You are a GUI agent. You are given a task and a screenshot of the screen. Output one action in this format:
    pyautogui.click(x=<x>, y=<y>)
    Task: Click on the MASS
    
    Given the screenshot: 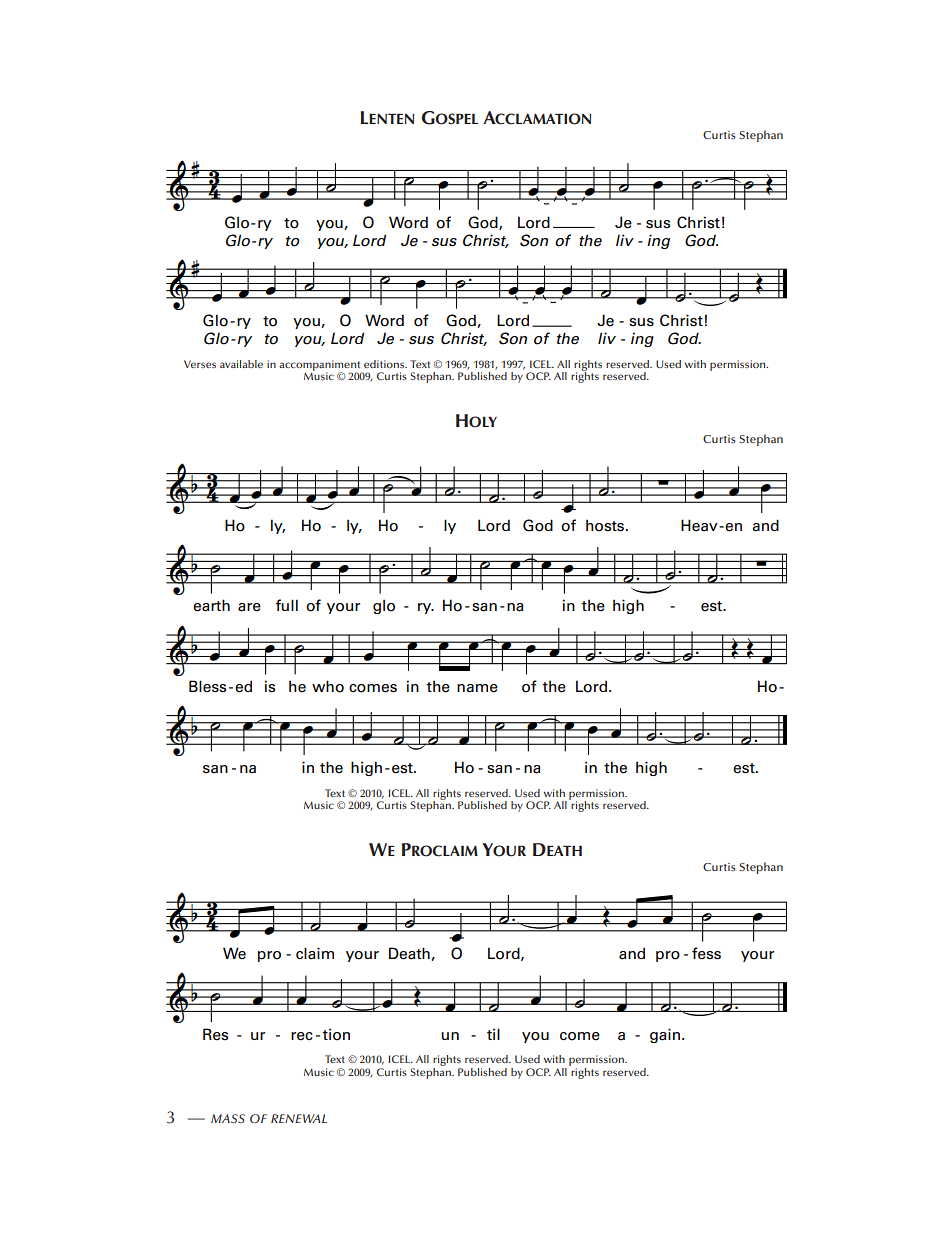 What is the action you would take?
    pyautogui.click(x=228, y=1118)
